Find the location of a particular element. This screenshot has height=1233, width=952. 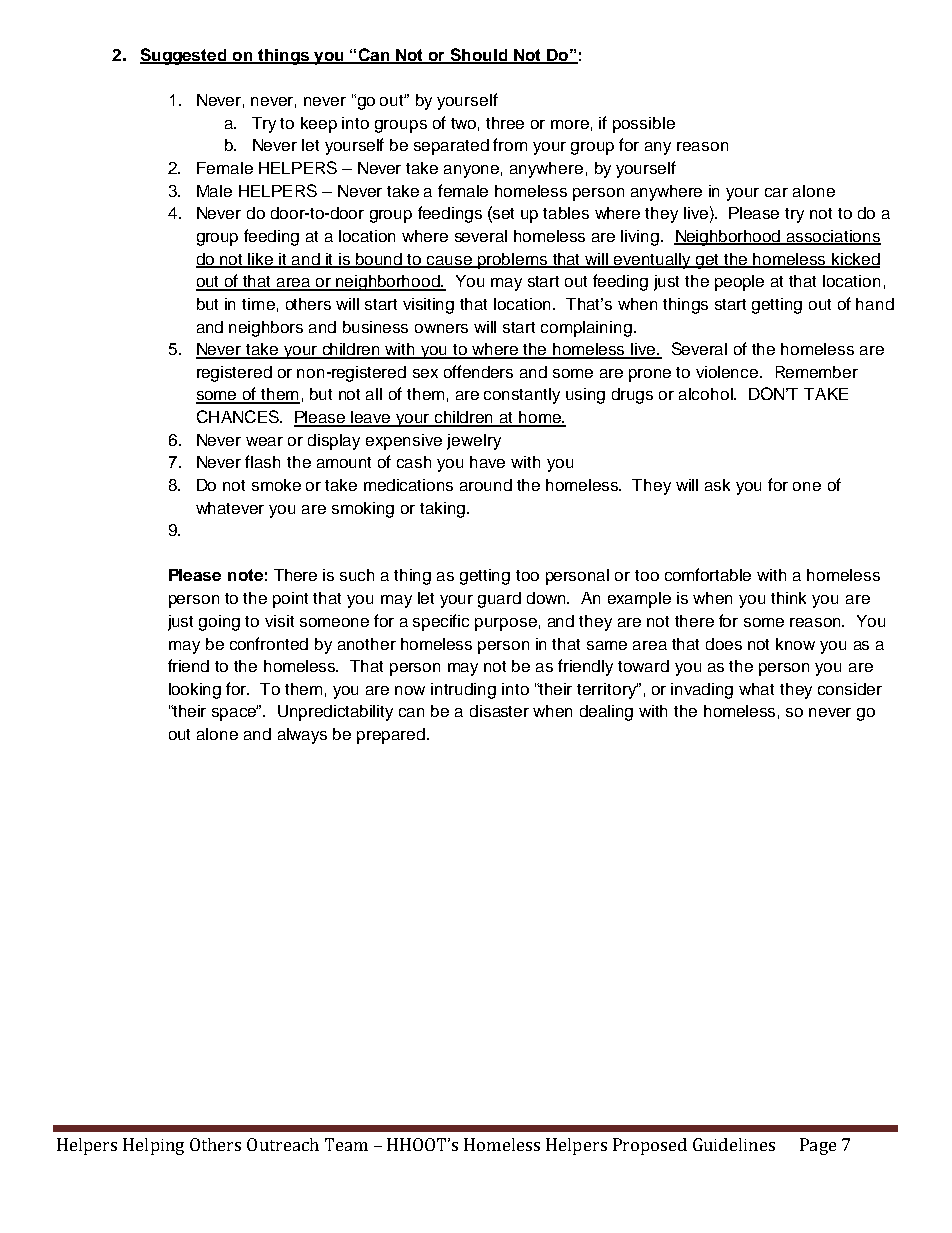

around is located at coordinates (486, 485).
